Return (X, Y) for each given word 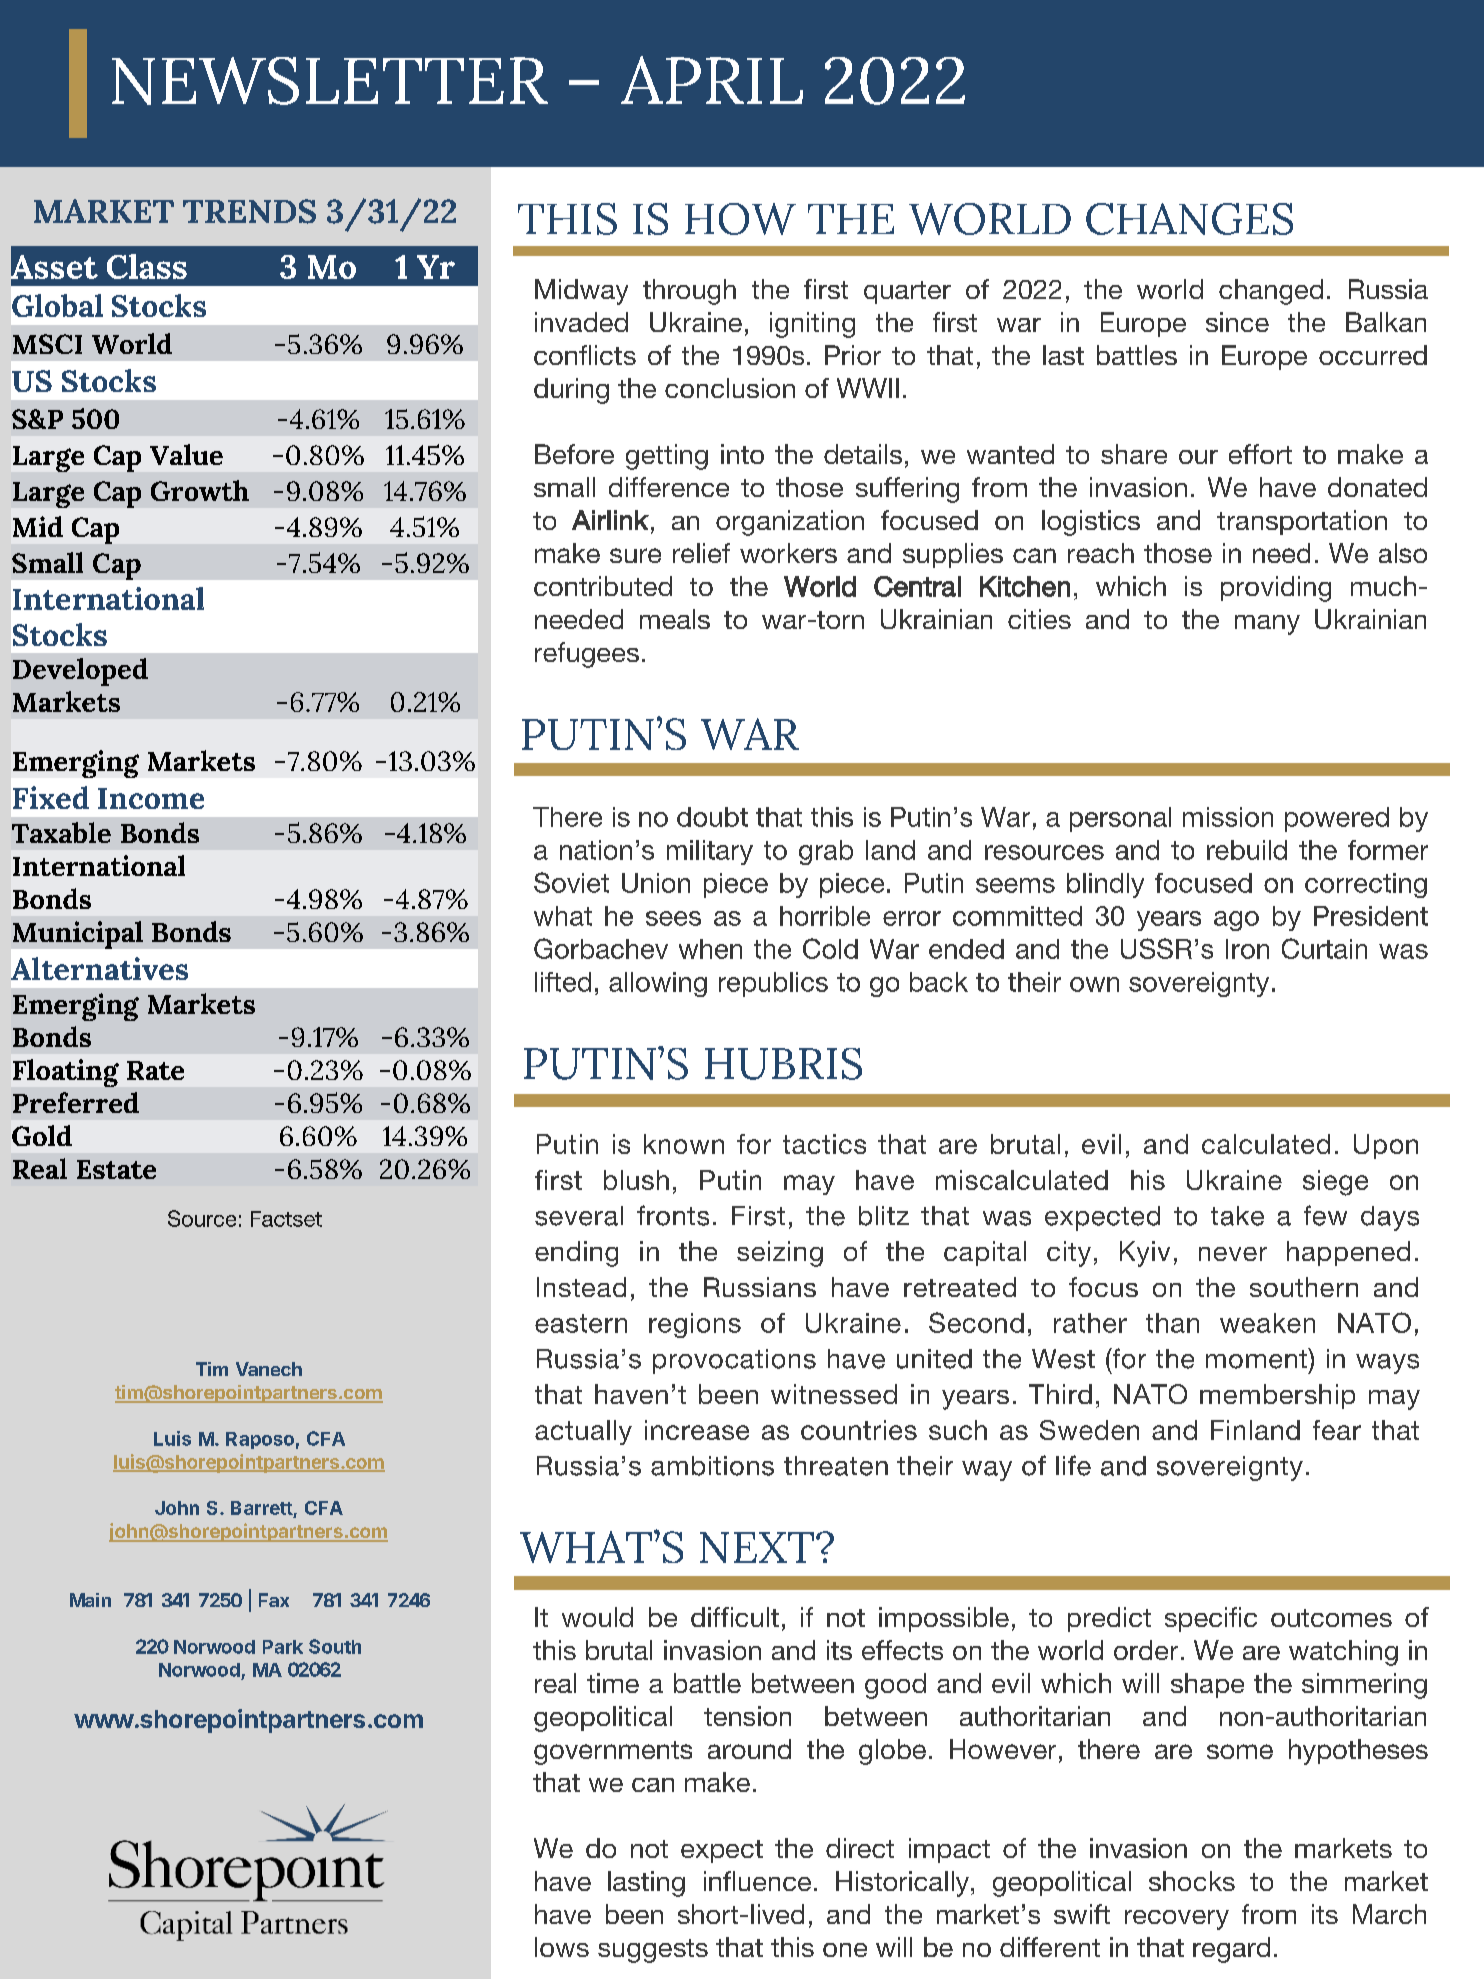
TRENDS (249, 211)
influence (757, 1881)
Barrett (262, 1509)
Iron (1247, 949)
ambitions (712, 1466)
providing (1276, 589)
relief (701, 553)
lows (562, 1947)
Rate (155, 1070)
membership (1277, 1396)
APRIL (712, 80)
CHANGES (1189, 219)
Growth (200, 490)
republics (773, 984)
